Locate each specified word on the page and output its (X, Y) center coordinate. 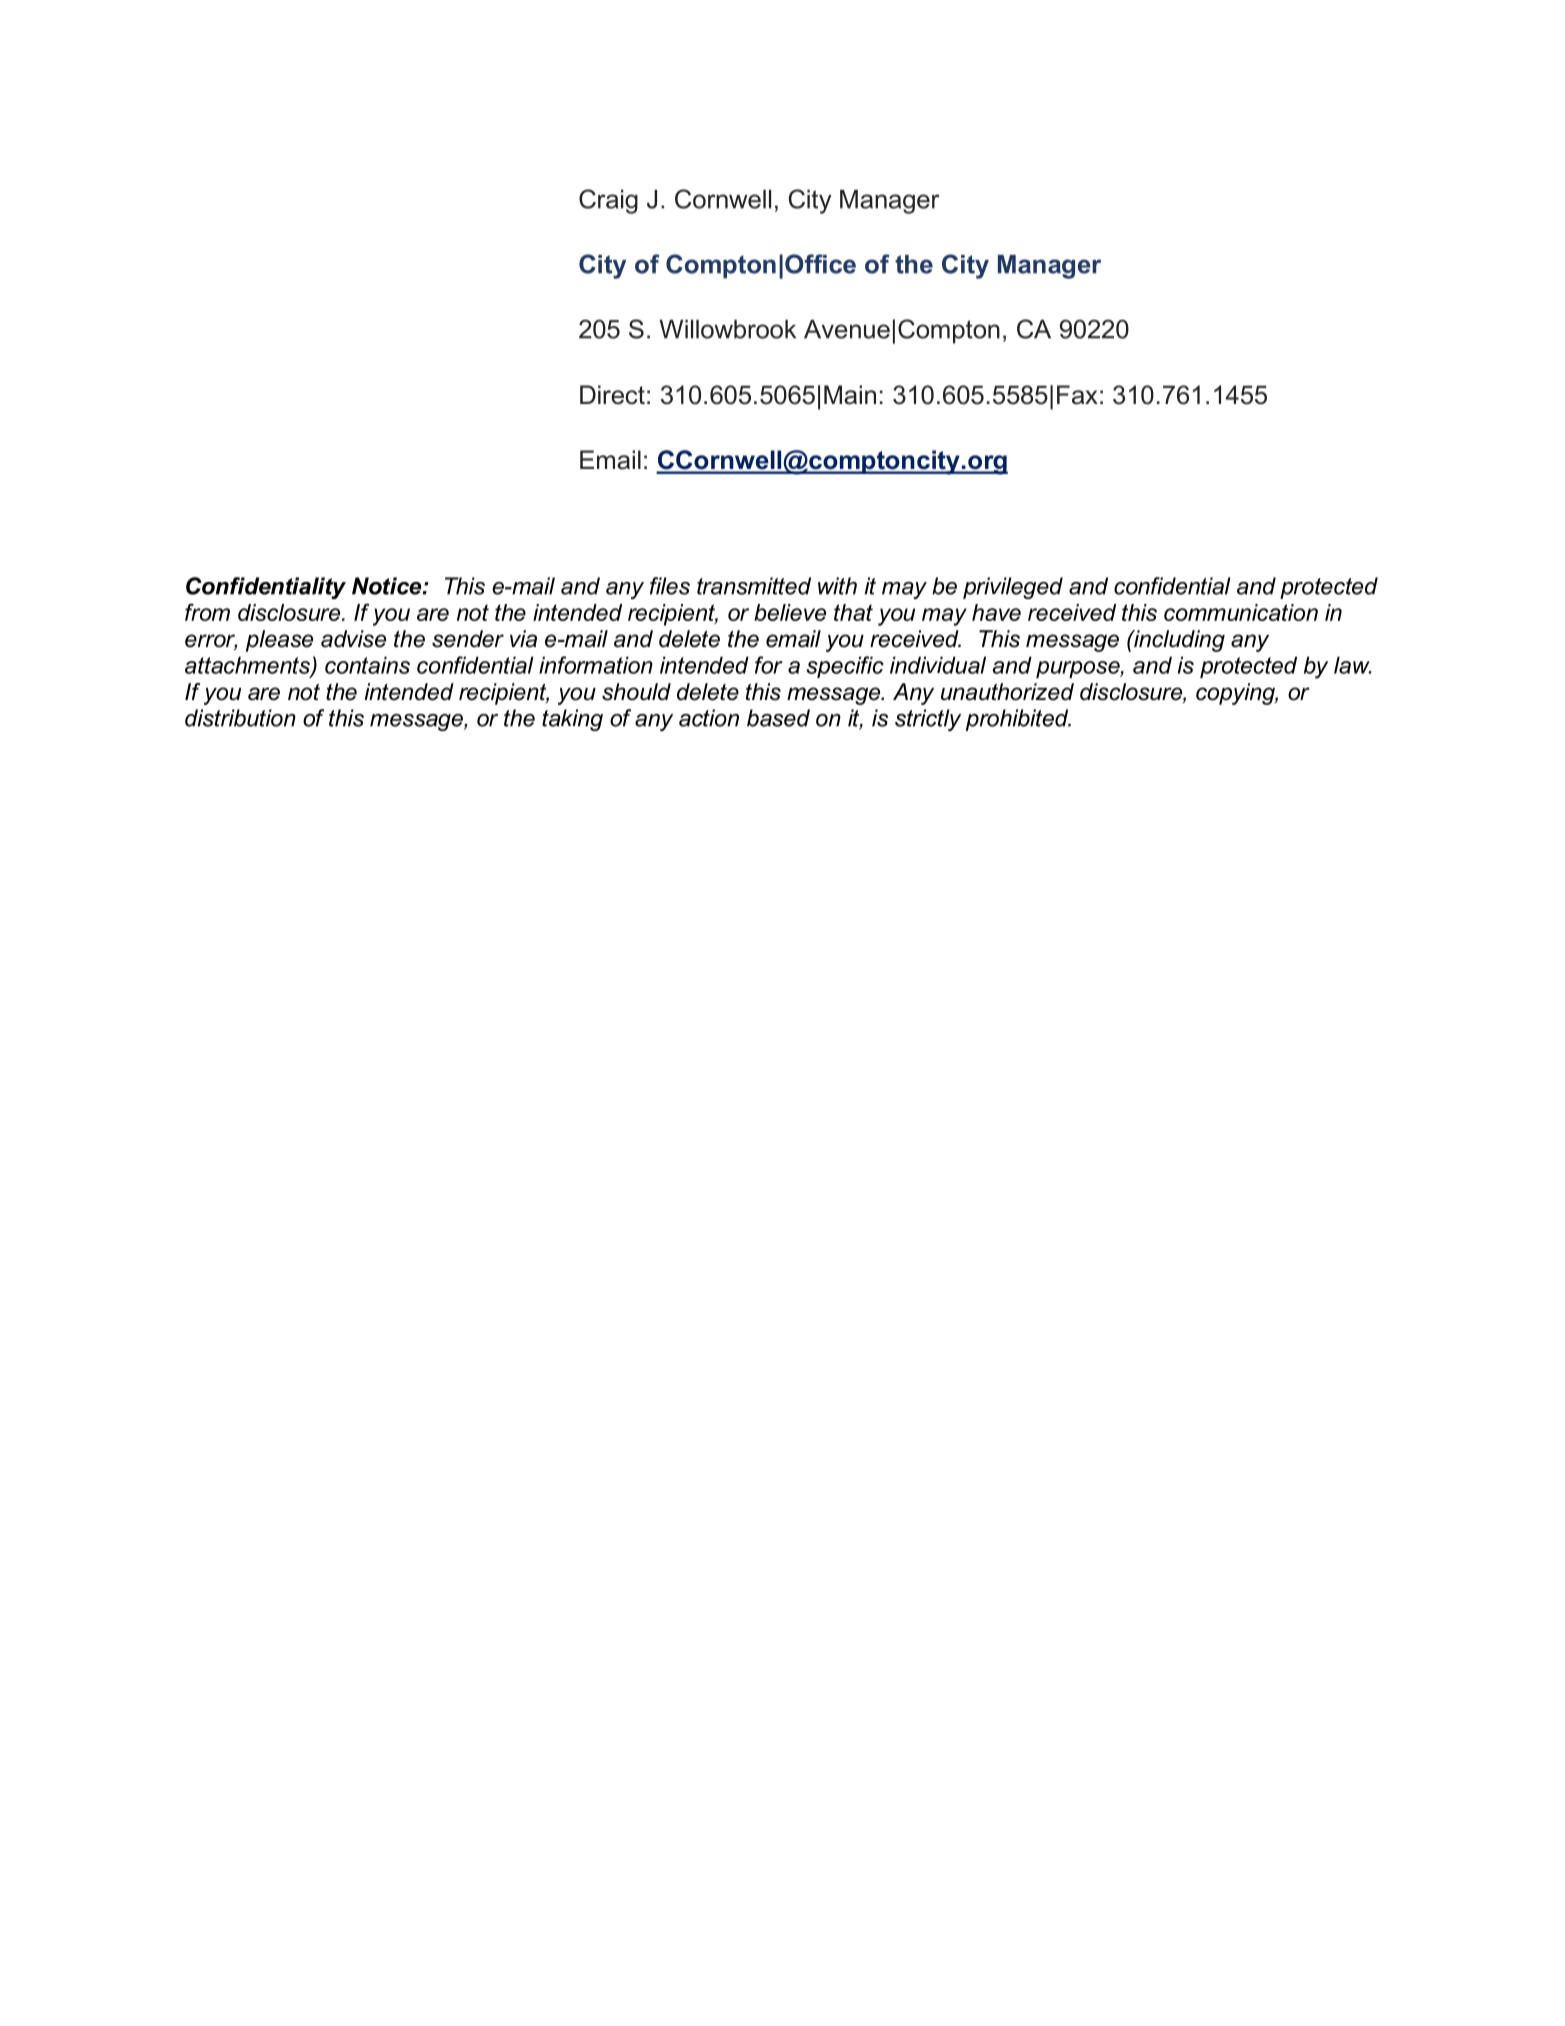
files (670, 586)
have (996, 612)
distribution (240, 718)
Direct (612, 395)
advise (353, 639)
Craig (608, 201)
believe (790, 612)
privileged (1013, 588)
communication (1241, 612)
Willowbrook (727, 329)
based (778, 718)
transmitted (754, 586)
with (837, 586)
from (207, 612)
